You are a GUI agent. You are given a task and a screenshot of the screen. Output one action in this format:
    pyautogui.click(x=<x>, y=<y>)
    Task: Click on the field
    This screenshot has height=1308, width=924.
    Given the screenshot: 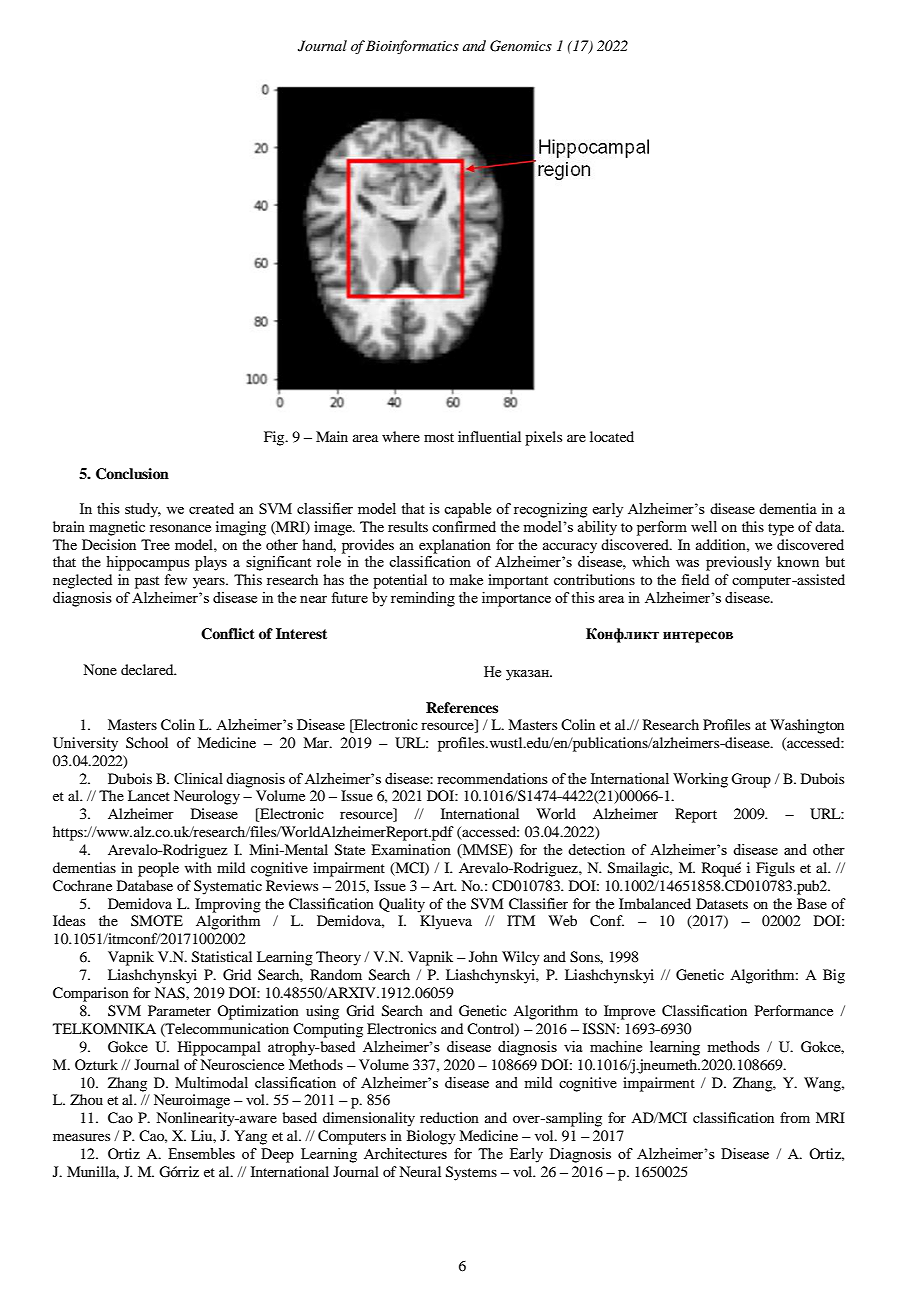 What is the action you would take?
    pyautogui.click(x=695, y=579)
